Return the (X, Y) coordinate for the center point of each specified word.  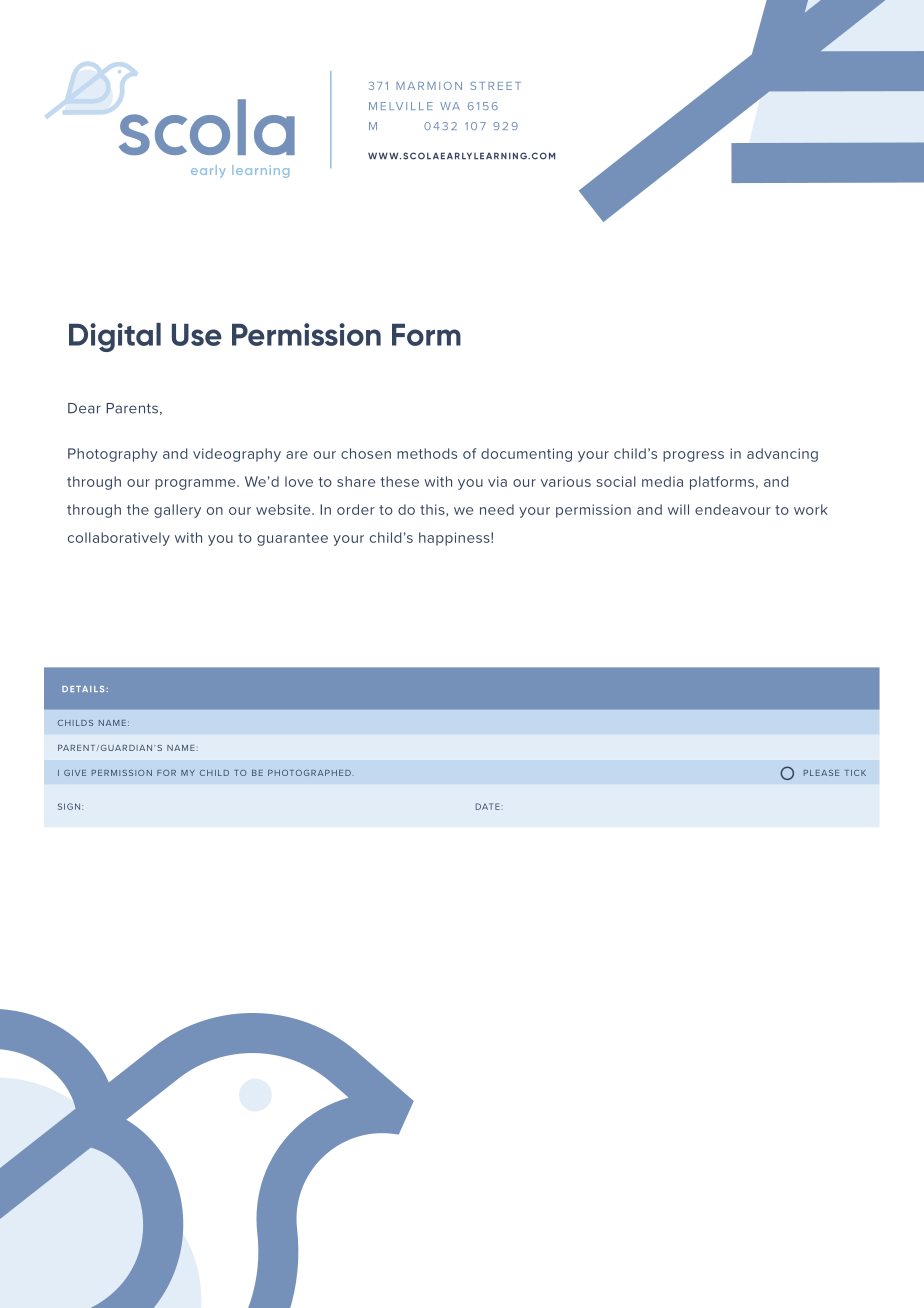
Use (197, 335)
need (497, 509)
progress (693, 456)
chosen (366, 453)
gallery (177, 511)
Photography (113, 455)
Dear (84, 408)
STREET (495, 86)
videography (237, 455)
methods (427, 453)
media (662, 481)
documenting (526, 455)
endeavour (733, 509)
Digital (115, 337)
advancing (782, 455)
